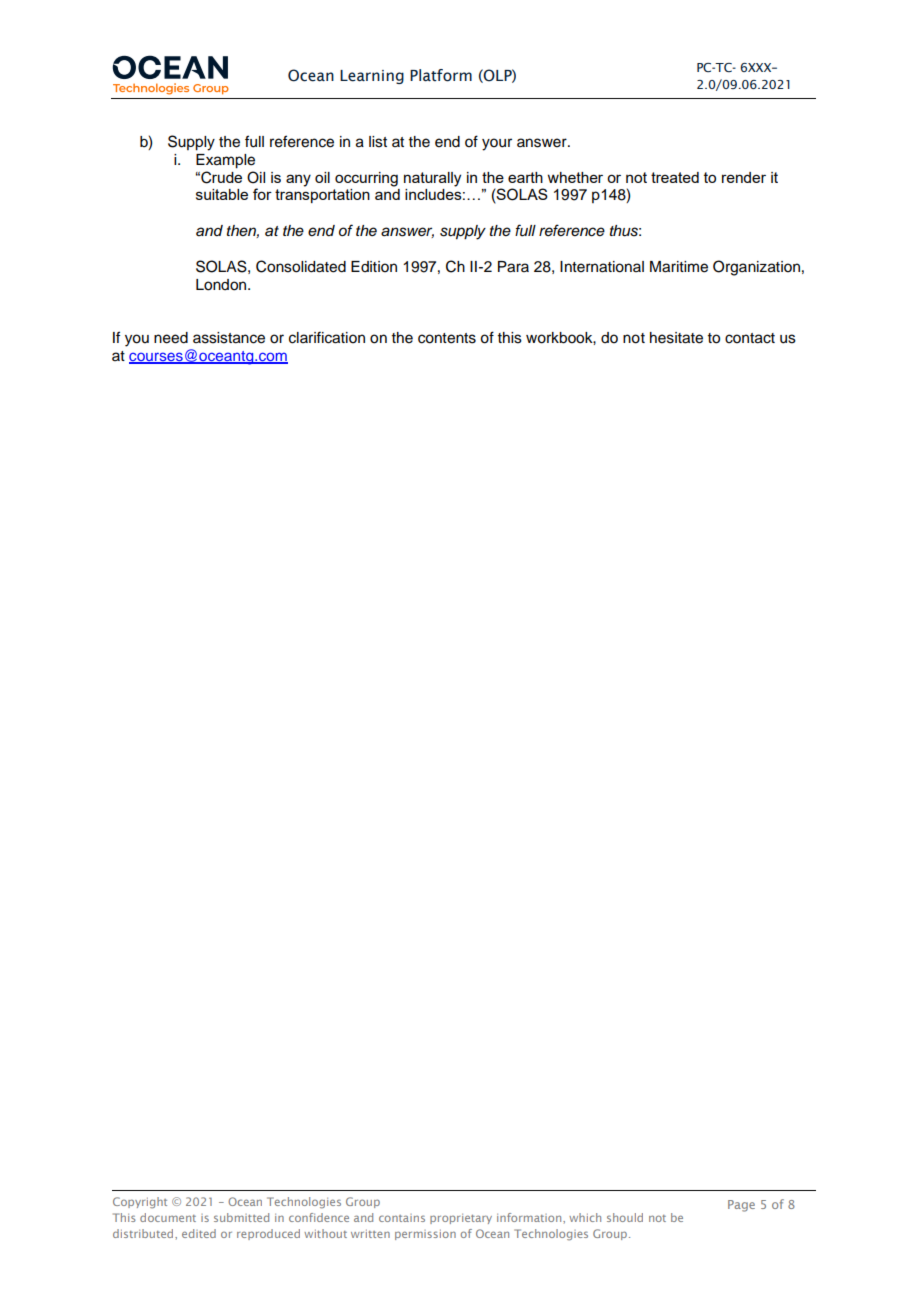  I want to click on need, so click(171, 338).
